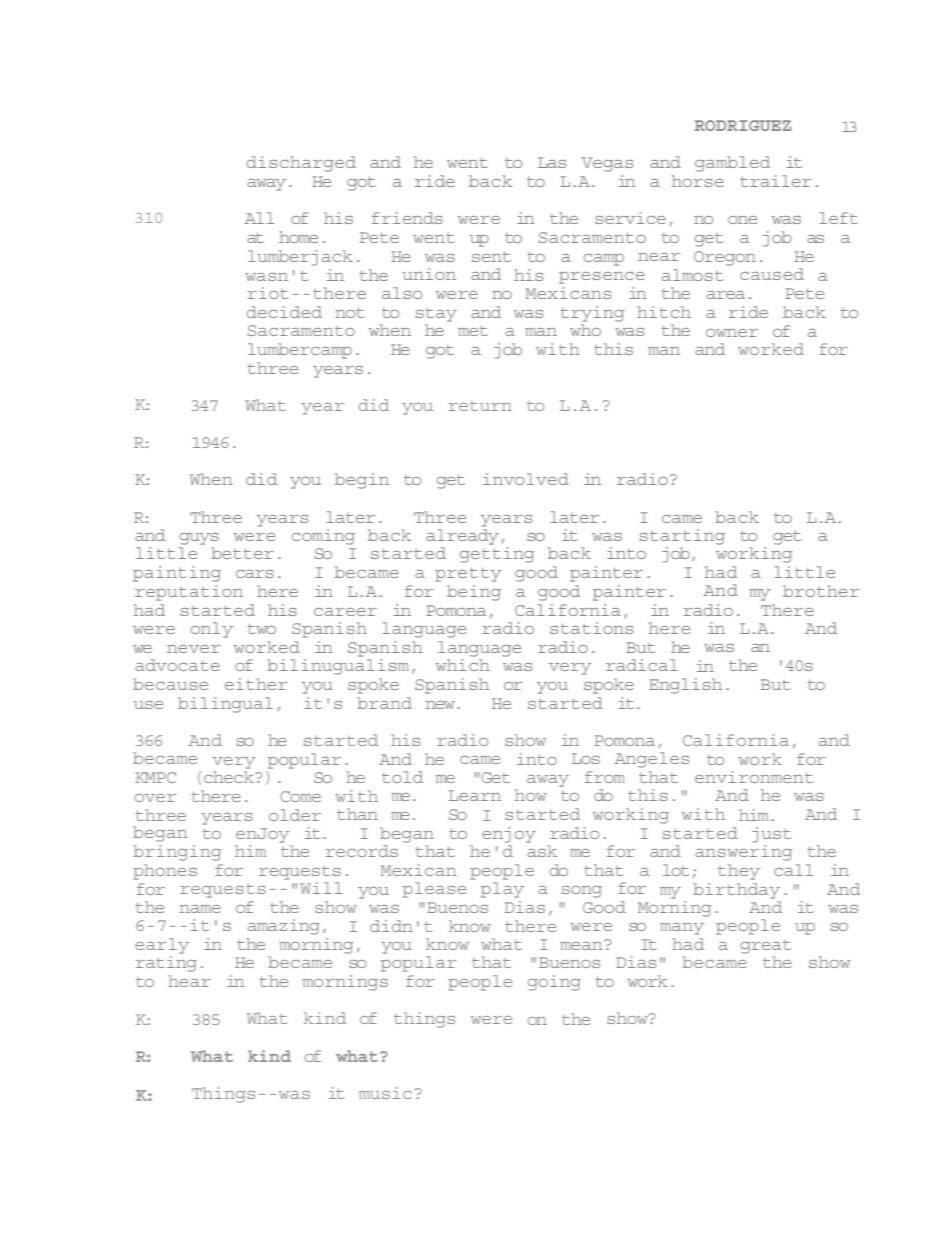  Describe the element at coordinates (526, 479) in the screenshot. I see `involved` at that location.
